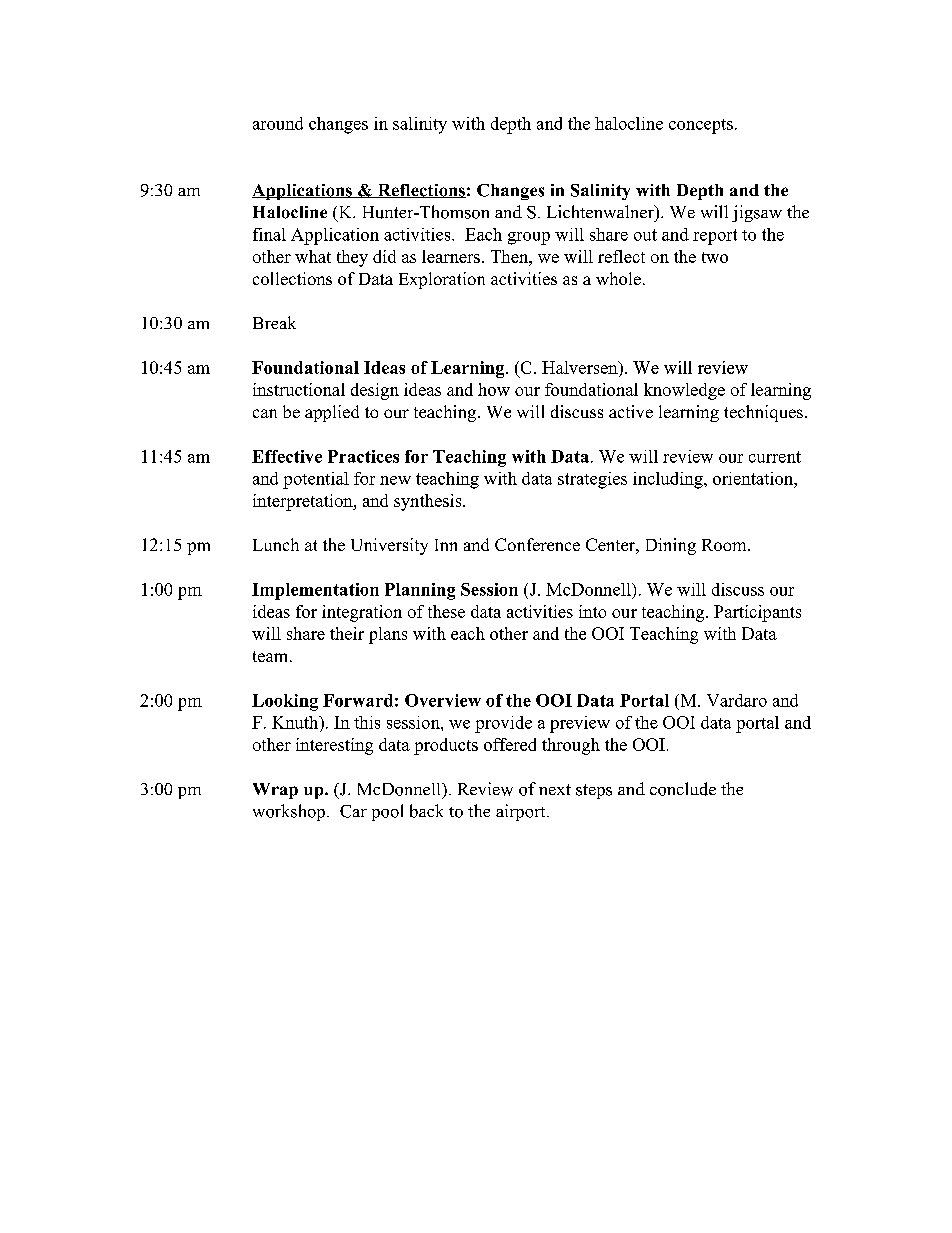  What do you see at coordinates (529, 238) in the page?
I see `group` at bounding box center [529, 238].
